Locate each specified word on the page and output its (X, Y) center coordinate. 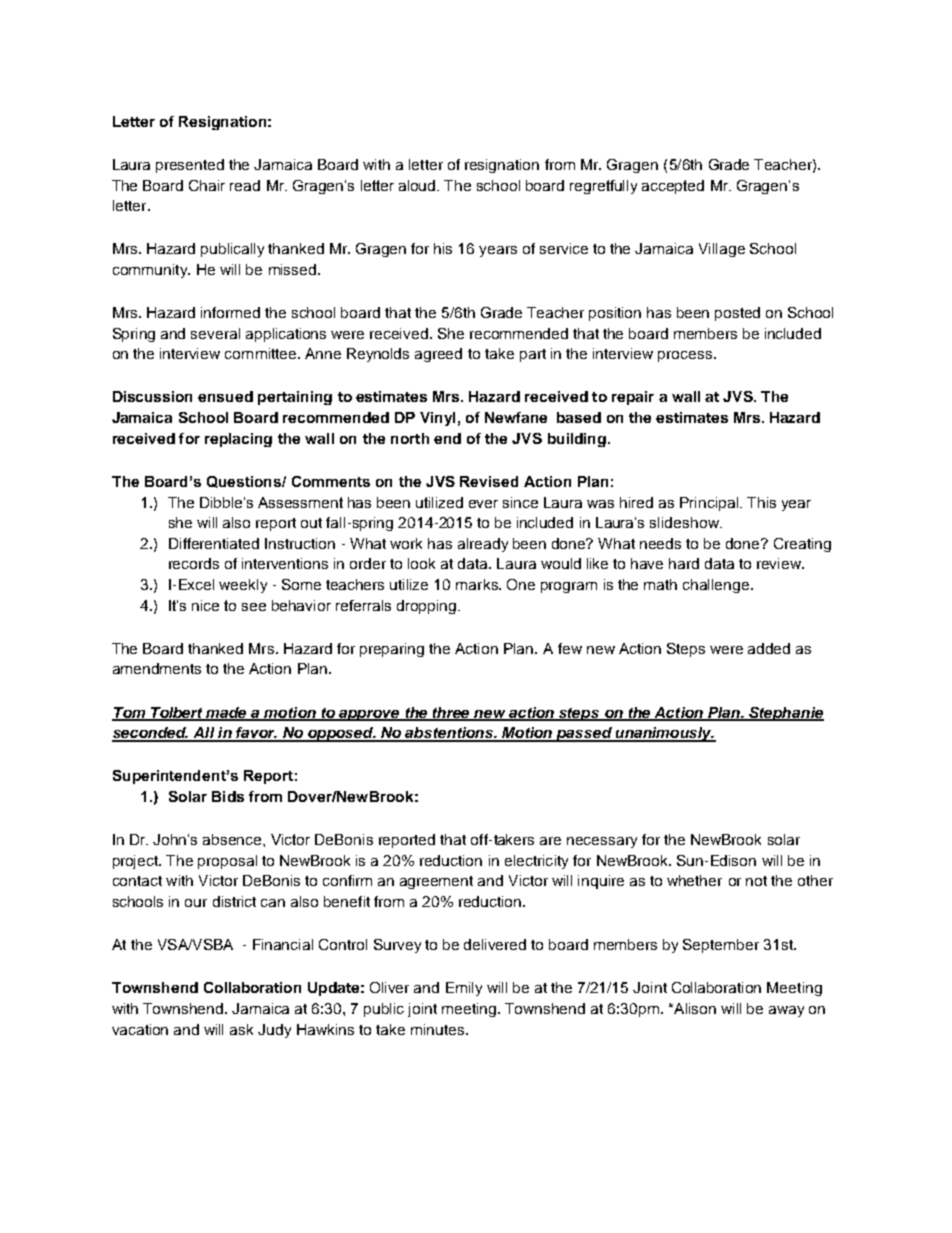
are (550, 841)
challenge (716, 586)
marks (478, 584)
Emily (464, 989)
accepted (673, 187)
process (686, 356)
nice (205, 605)
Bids (228, 796)
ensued (225, 396)
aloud (418, 185)
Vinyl (437, 419)
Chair (207, 185)
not (756, 881)
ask (241, 1029)
